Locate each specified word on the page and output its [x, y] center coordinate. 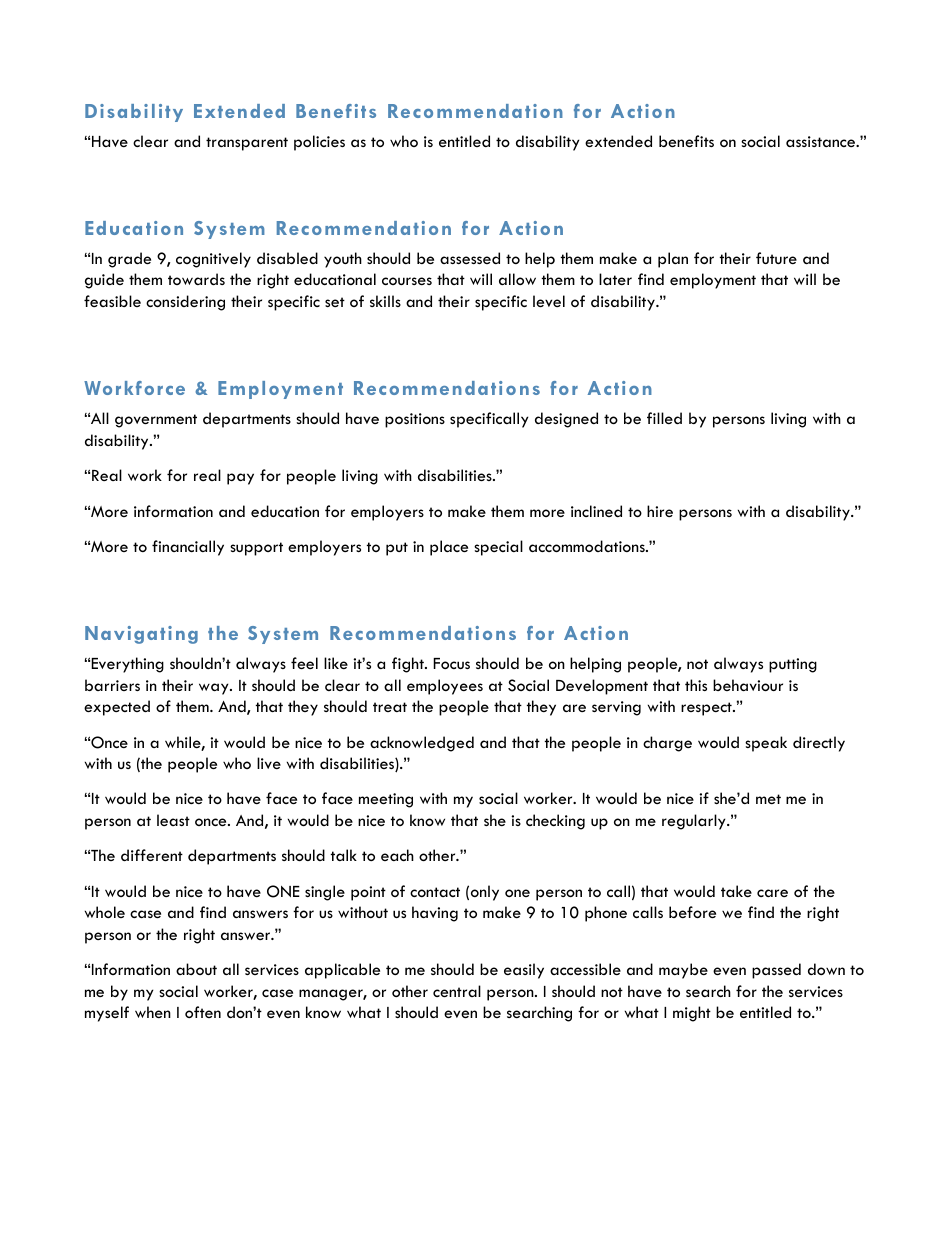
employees [445, 687]
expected [117, 708]
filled [664, 418]
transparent [247, 144]
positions [415, 420]
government [156, 421]
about [196, 969]
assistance [822, 141]
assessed [470, 258]
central [457, 991]
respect [707, 709]
